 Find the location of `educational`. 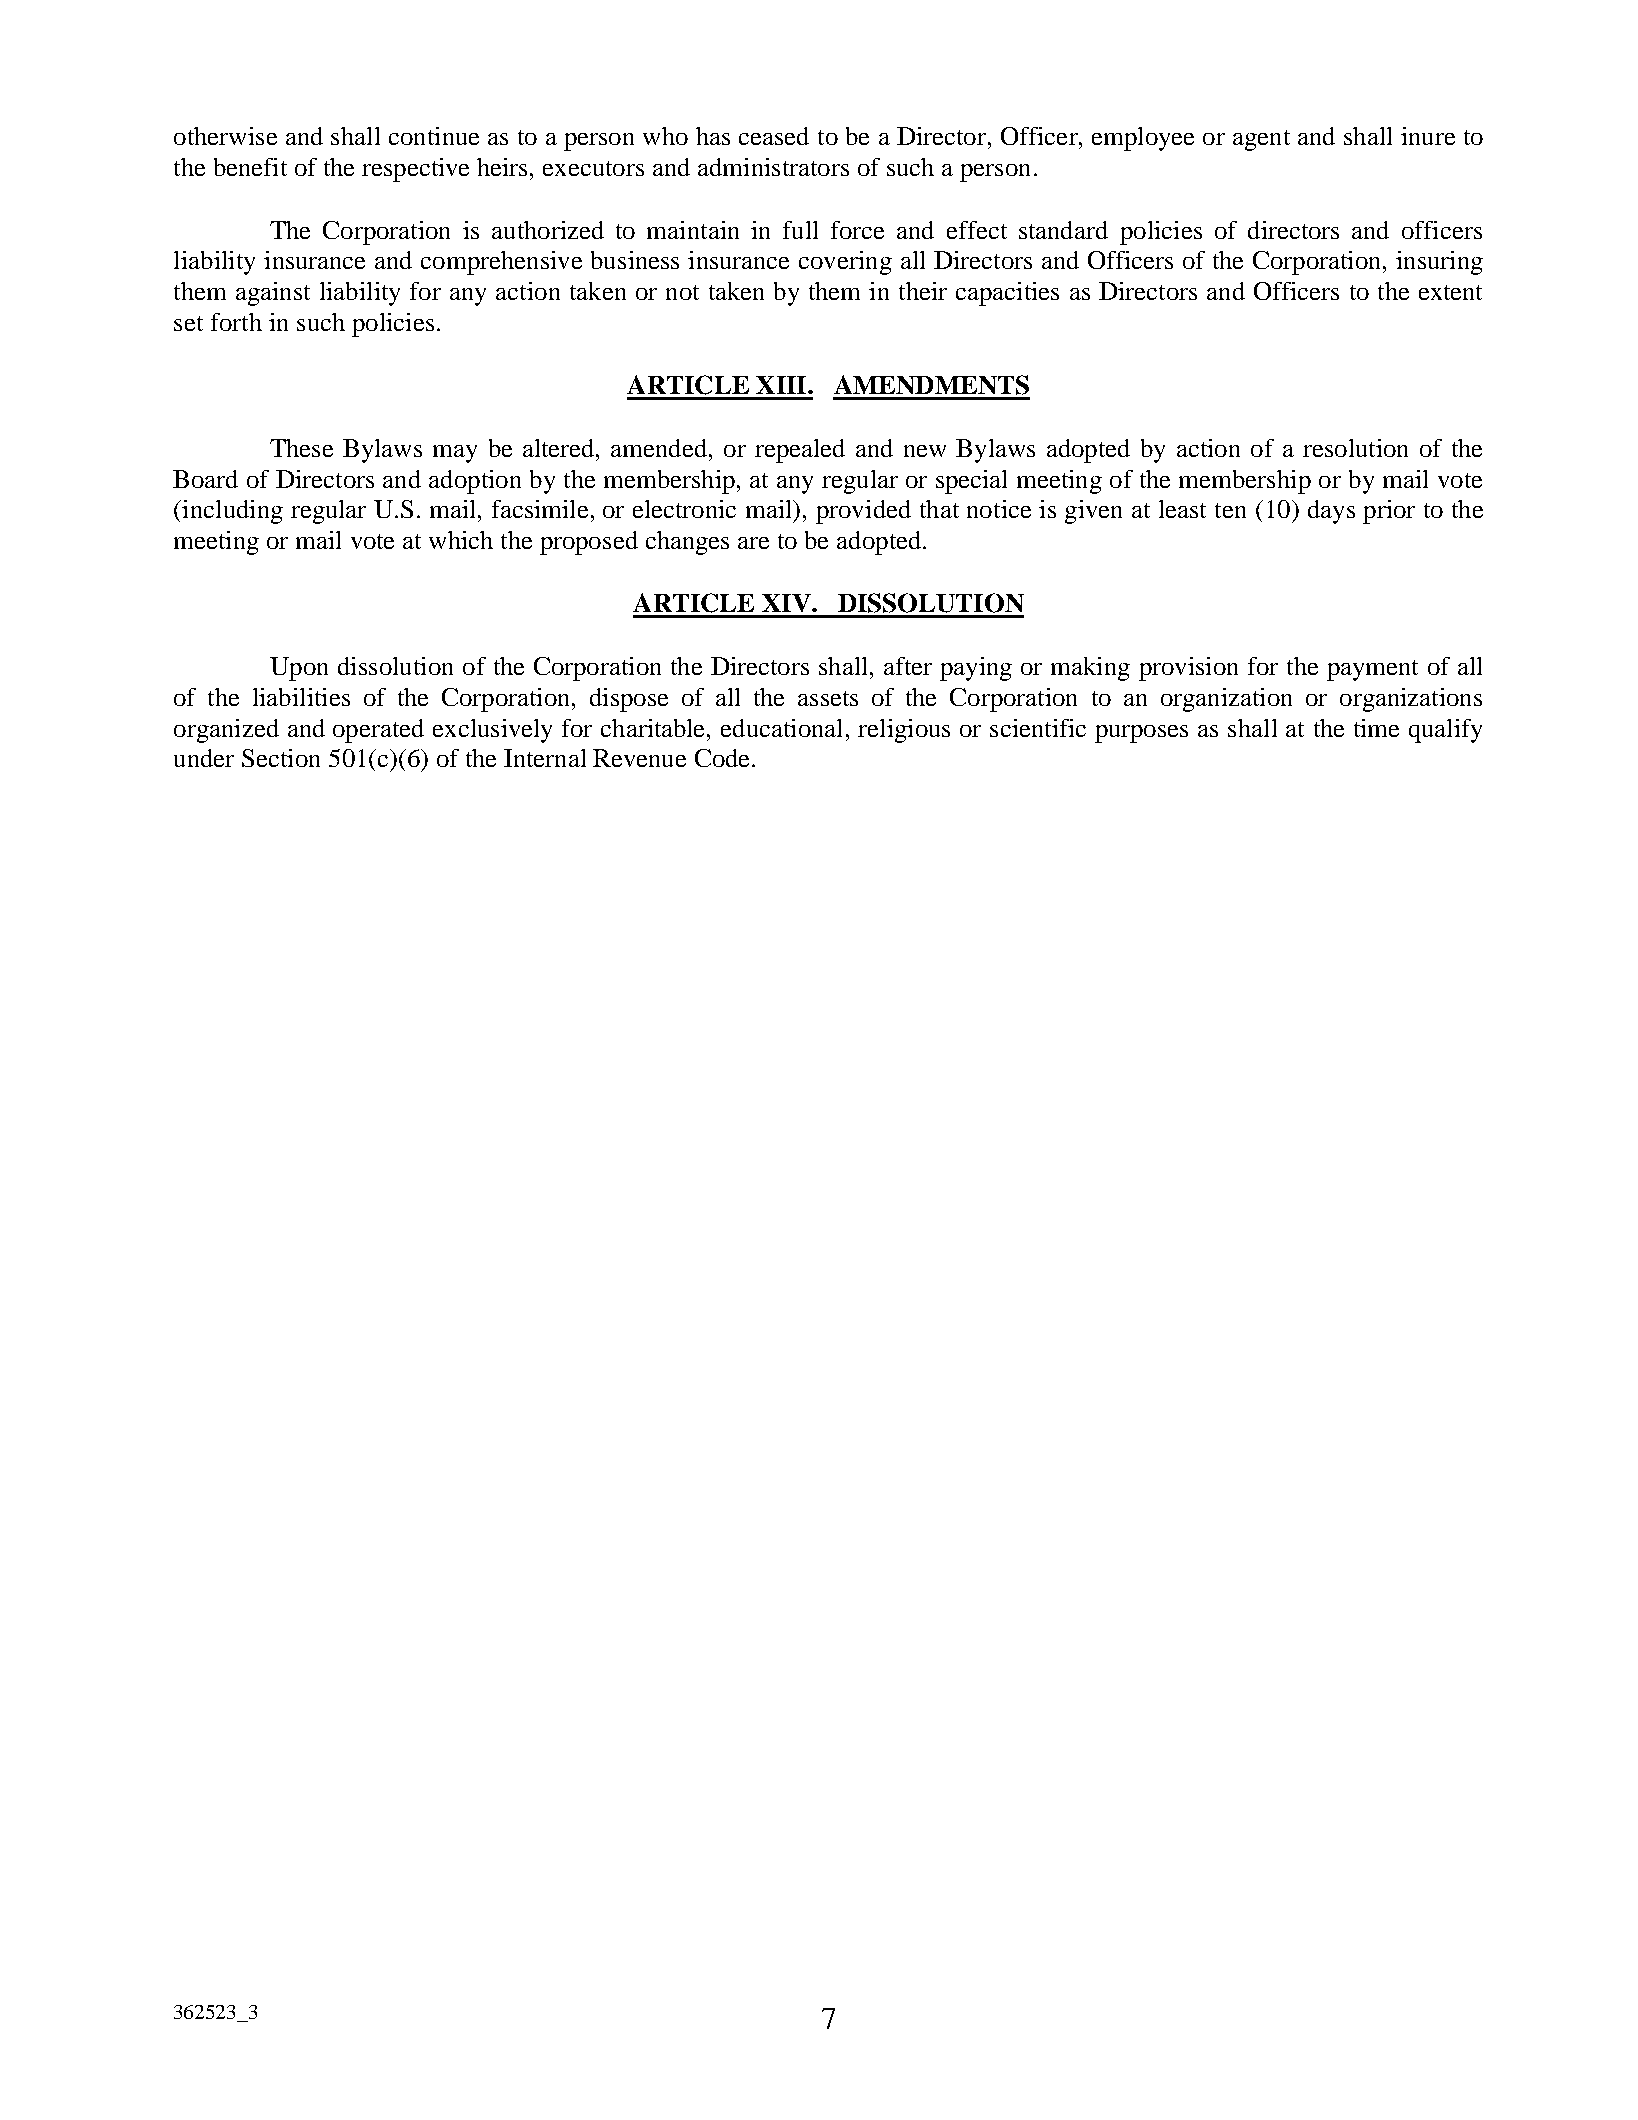

educational is located at coordinates (781, 728).
